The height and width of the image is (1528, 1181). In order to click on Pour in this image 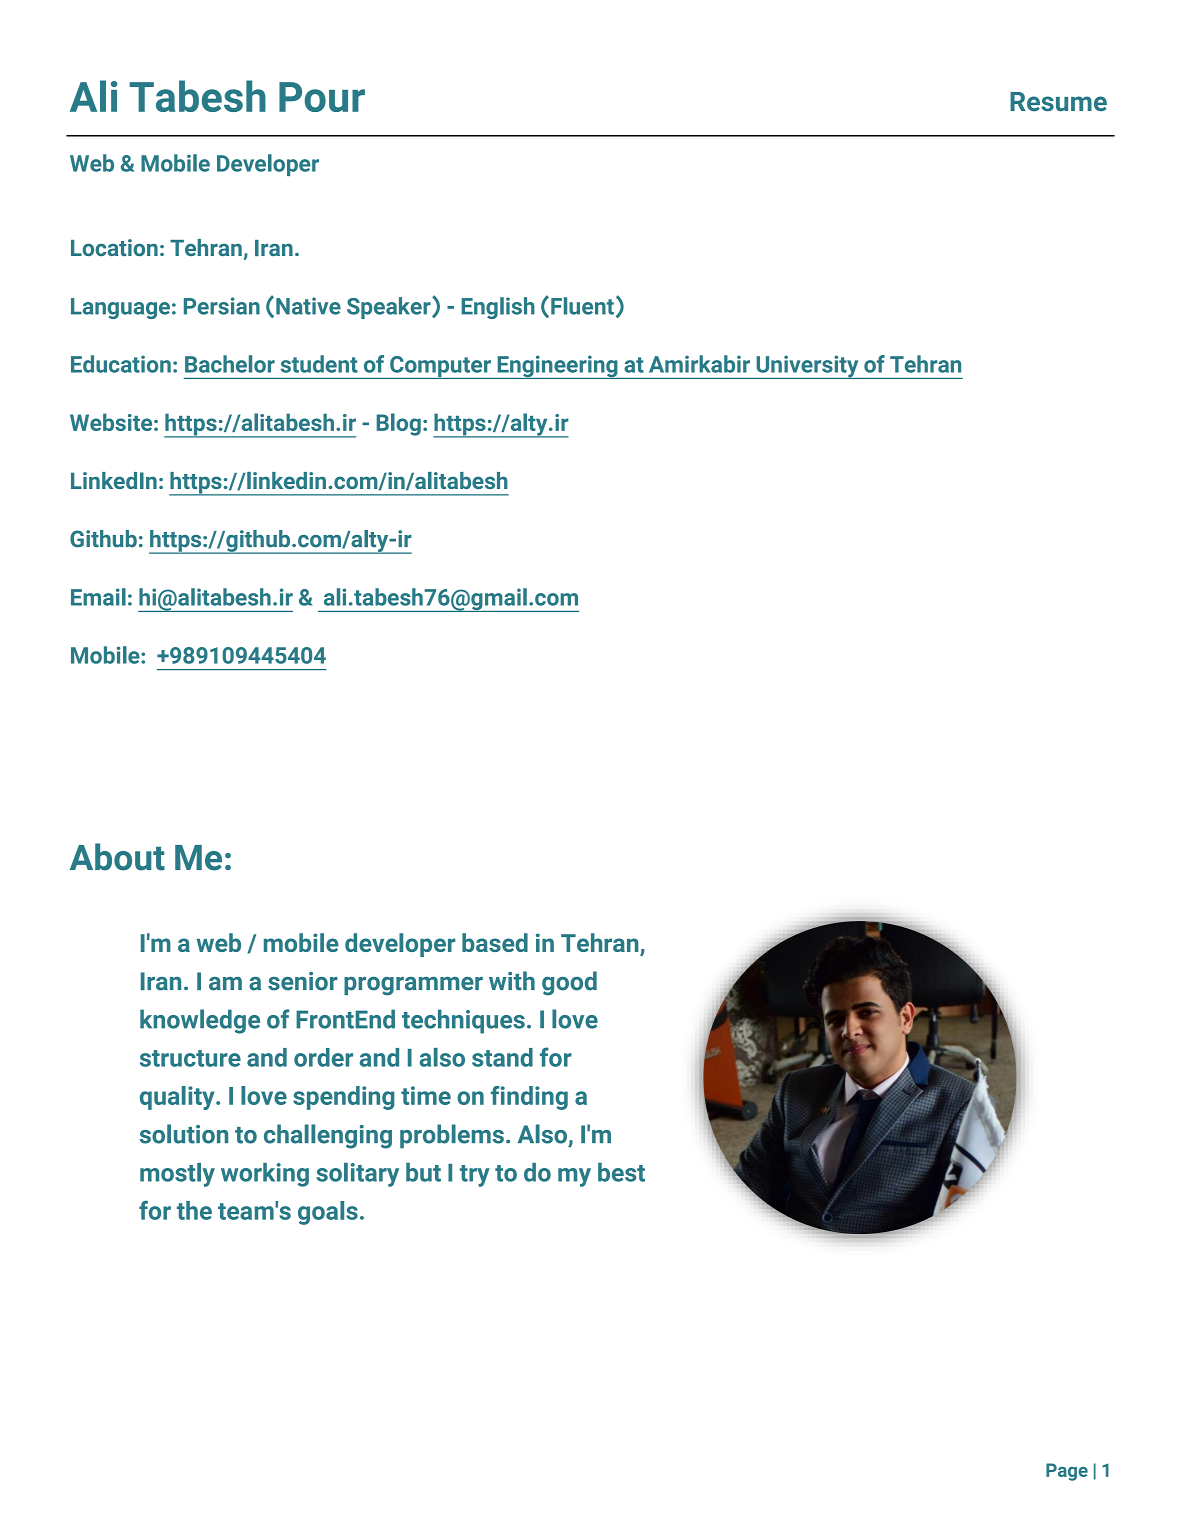, I will do `click(322, 97)`.
